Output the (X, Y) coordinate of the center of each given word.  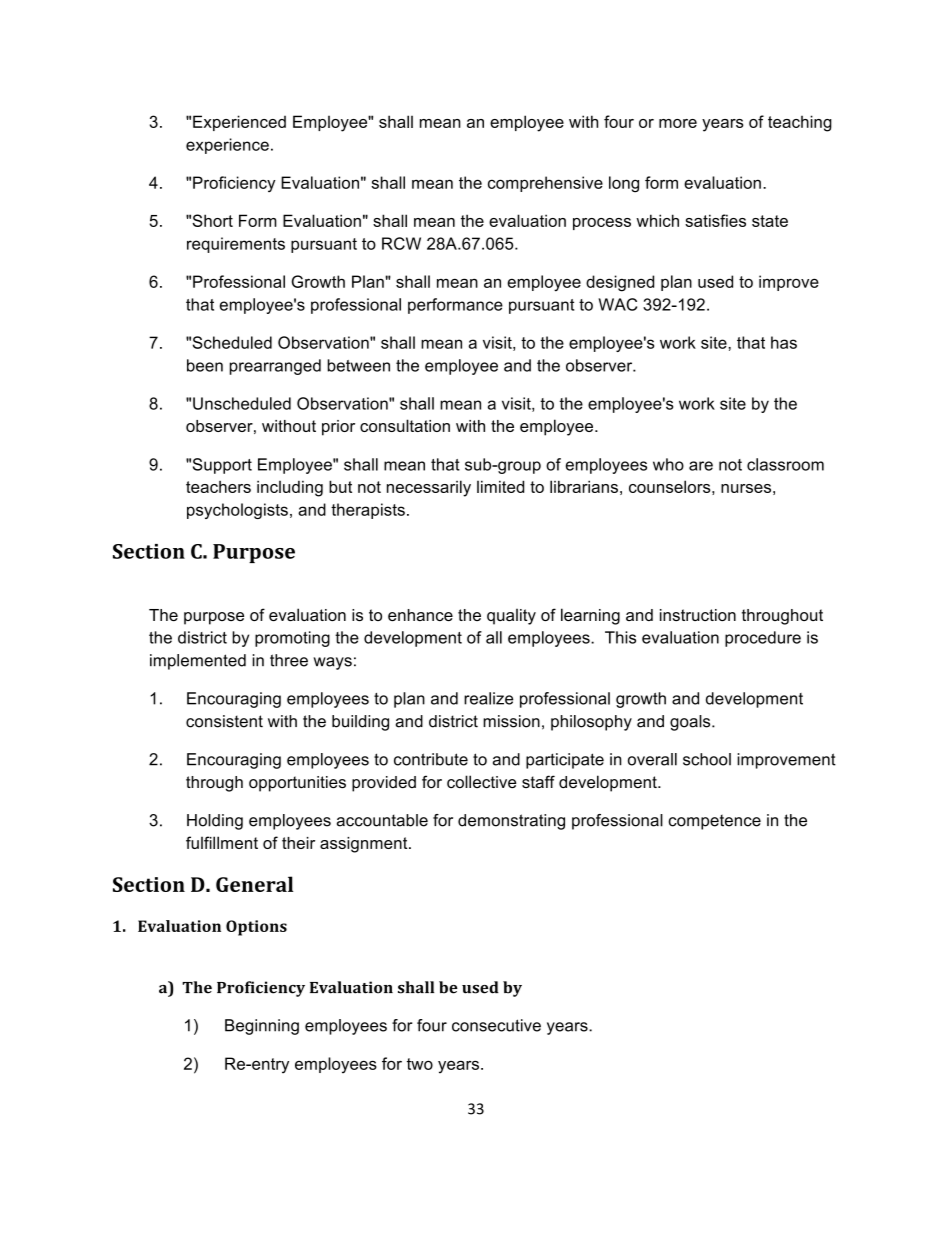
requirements (236, 245)
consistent (224, 721)
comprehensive (545, 184)
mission (511, 721)
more (678, 123)
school (707, 759)
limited (500, 486)
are (701, 466)
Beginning (262, 1027)
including (290, 489)
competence (714, 822)
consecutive (496, 1025)
